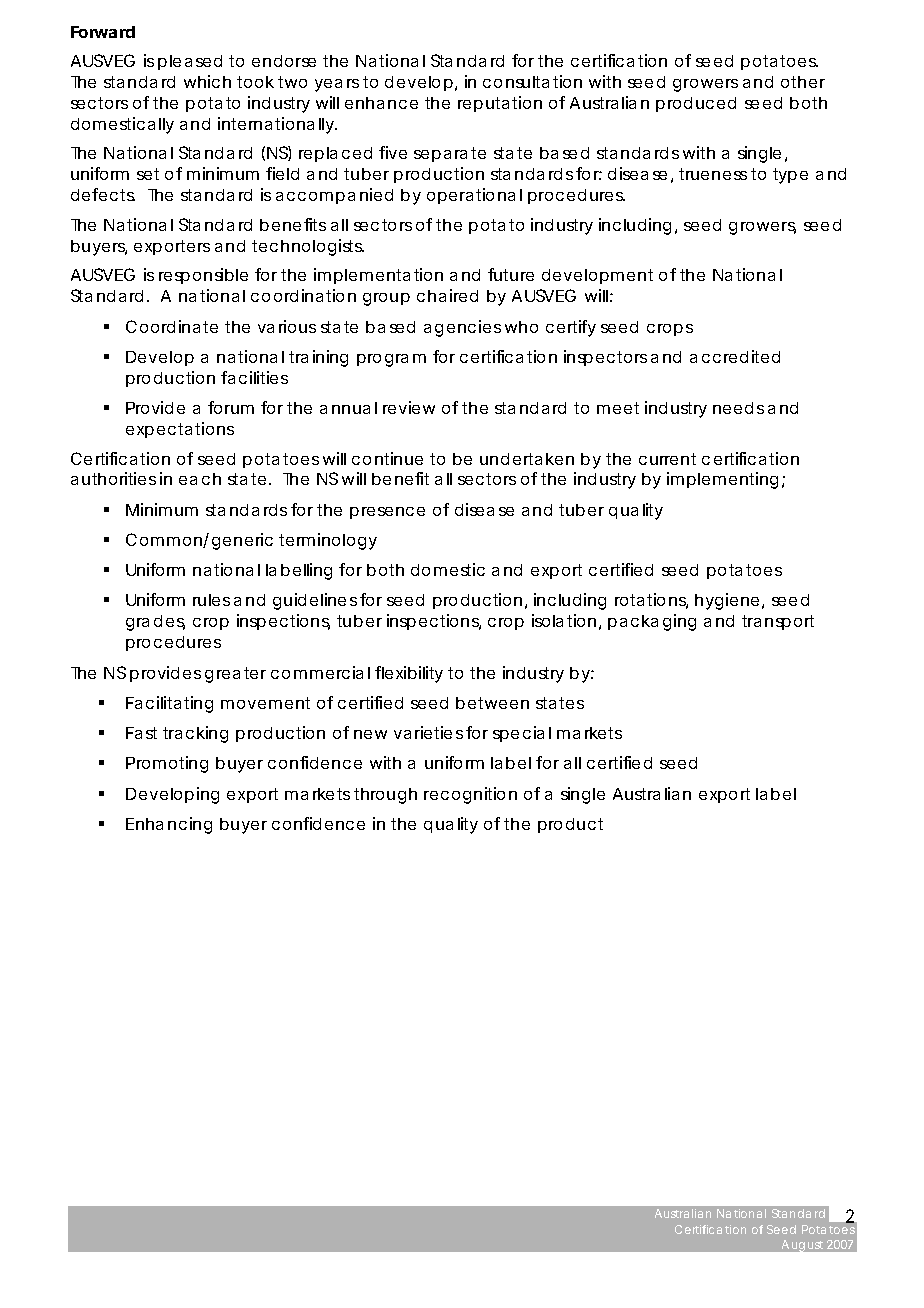 The width and height of the document is (924, 1308). What do you see at coordinates (735, 356) in the document?
I see `accredited` at bounding box center [735, 356].
